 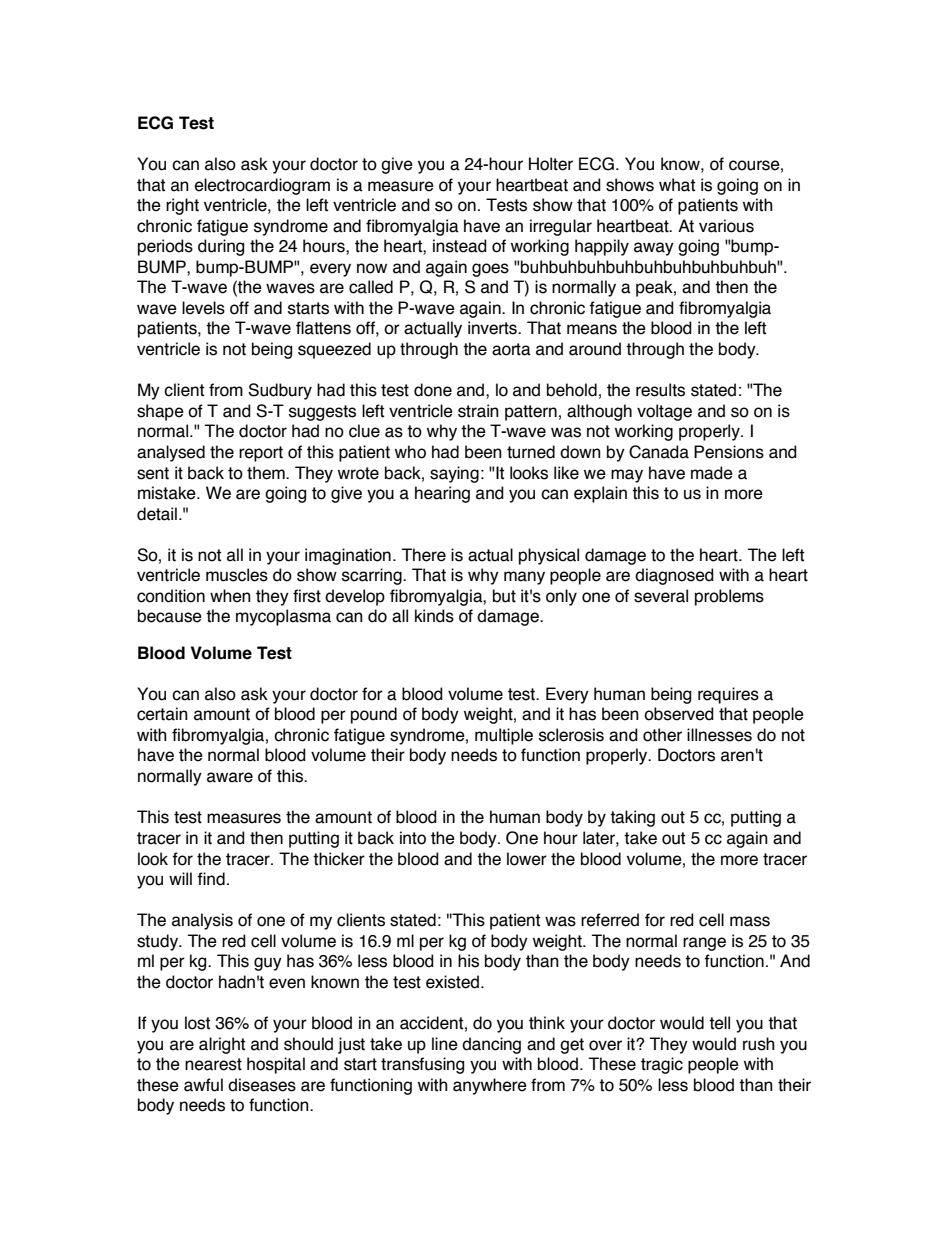 What do you see at coordinates (454, 474) in the page?
I see `saying` at bounding box center [454, 474].
